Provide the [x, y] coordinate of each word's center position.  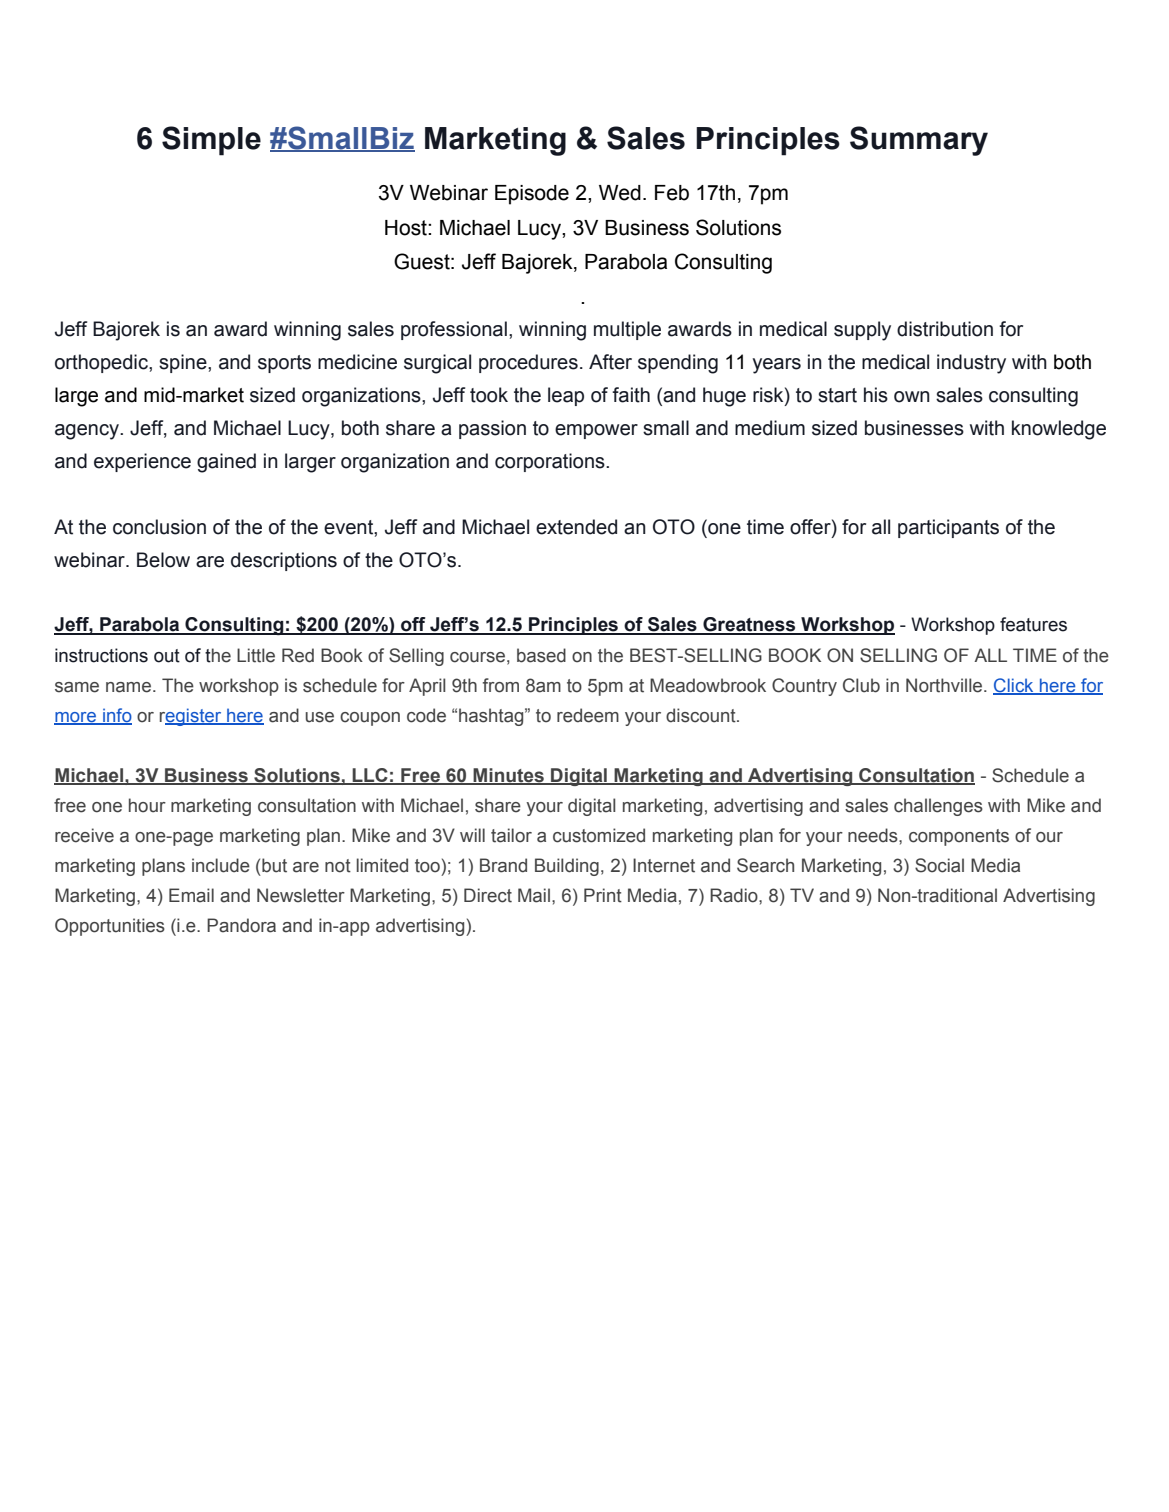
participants [948, 528]
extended [576, 527]
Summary [919, 141]
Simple [211, 141]
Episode [532, 195]
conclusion [159, 527]
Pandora [241, 925]
